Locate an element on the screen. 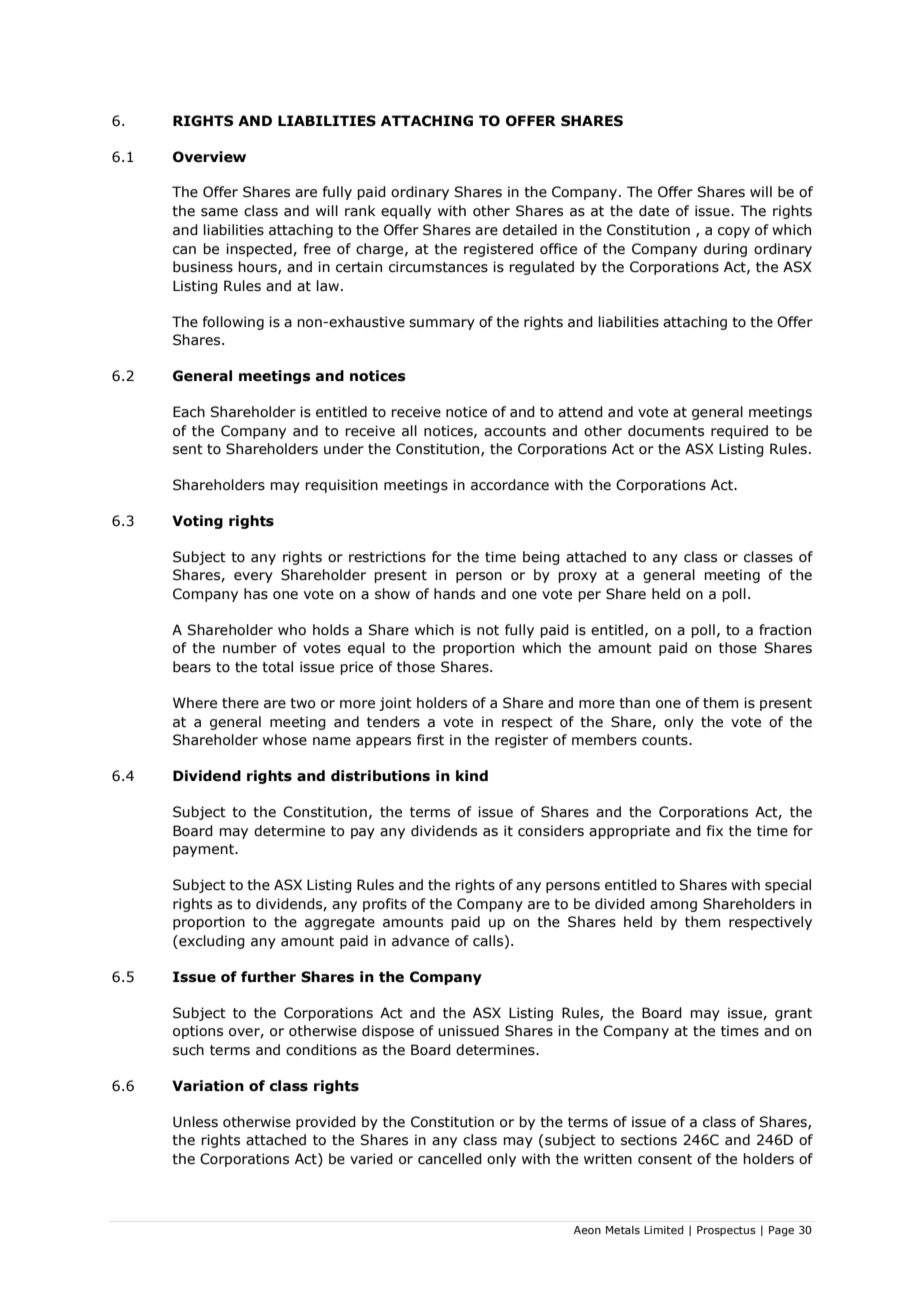  provided is located at coordinates (326, 1123).
